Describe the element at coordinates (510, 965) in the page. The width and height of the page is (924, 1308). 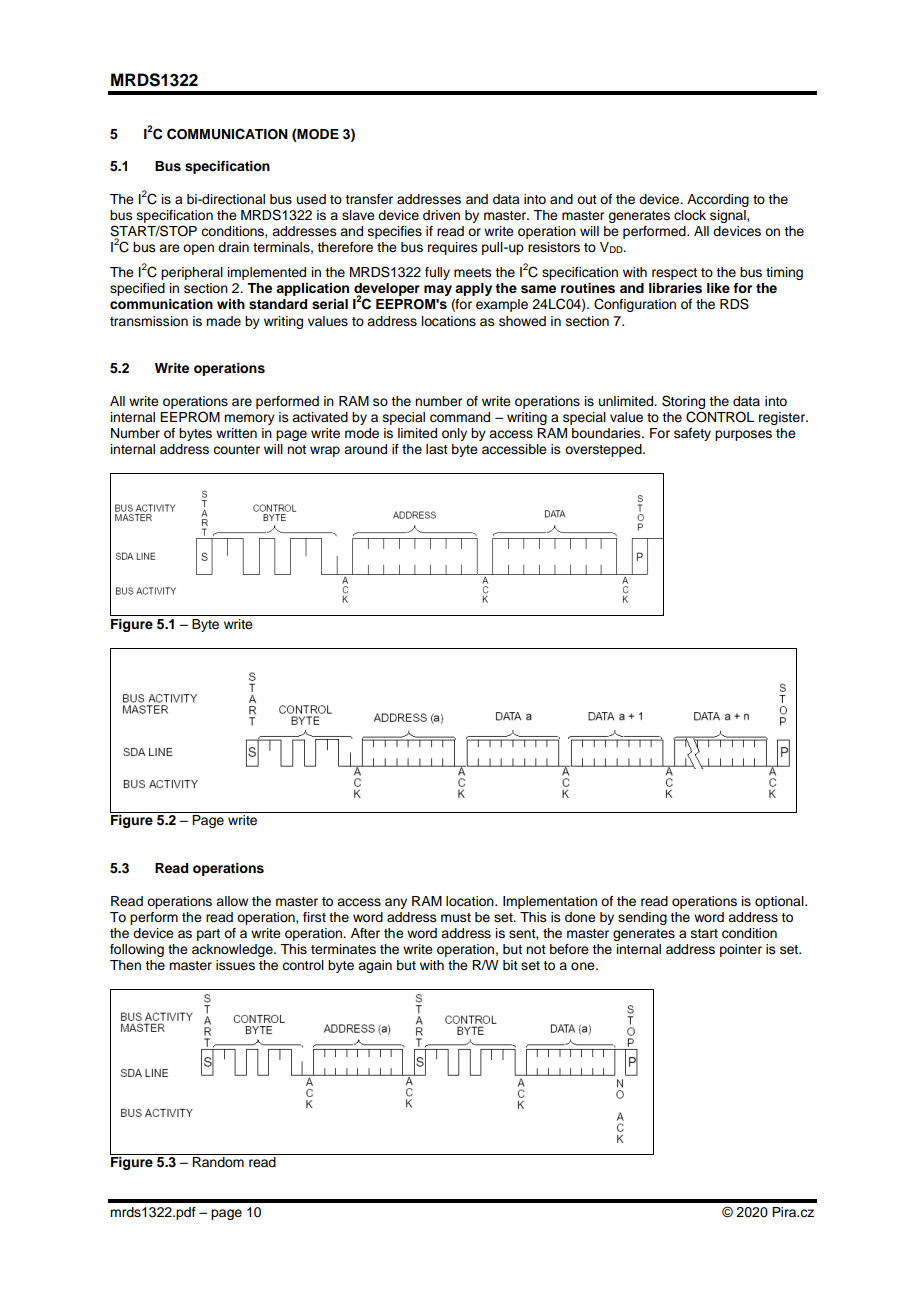
I see `bit` at that location.
